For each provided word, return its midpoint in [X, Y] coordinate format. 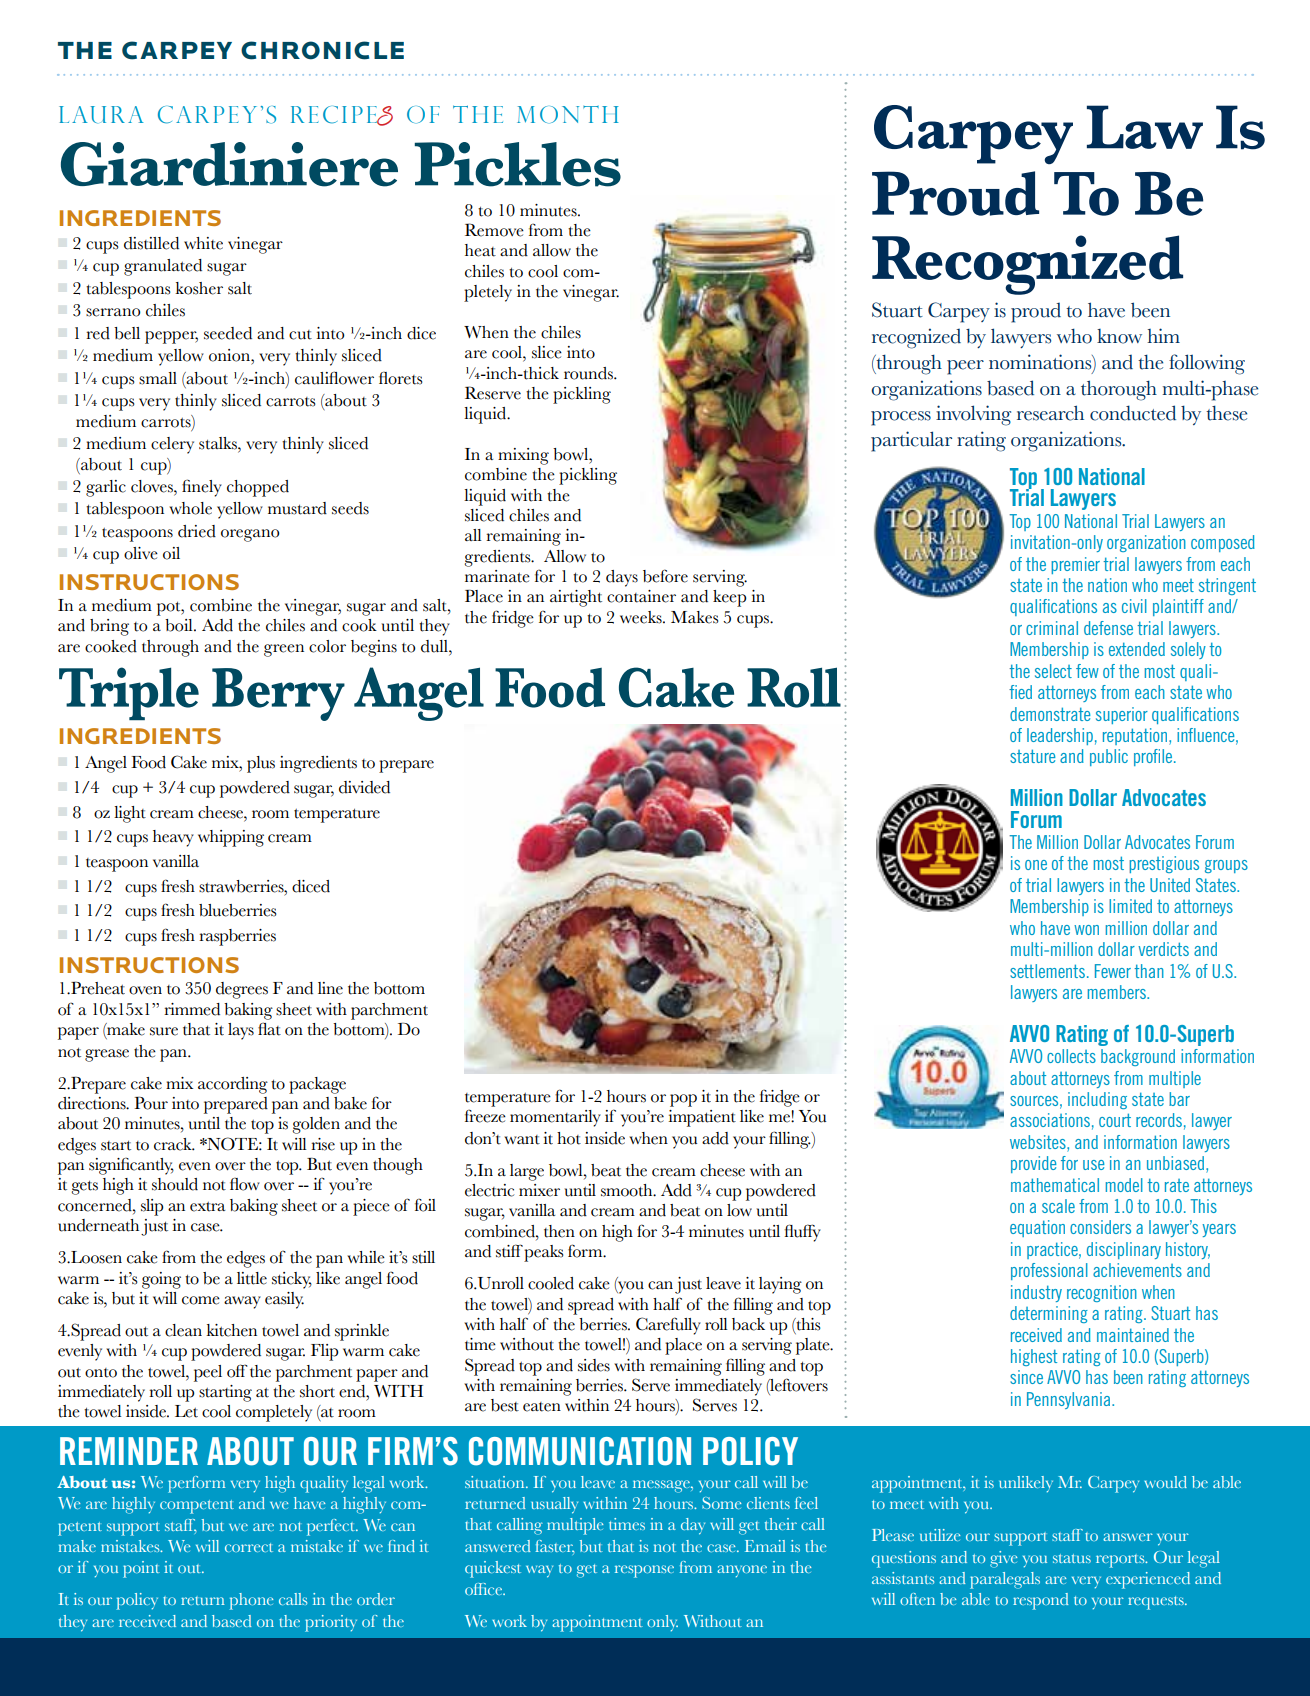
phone [251, 1601]
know [1119, 336]
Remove [494, 230]
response [644, 1571]
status [1072, 1558]
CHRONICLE [322, 50]
